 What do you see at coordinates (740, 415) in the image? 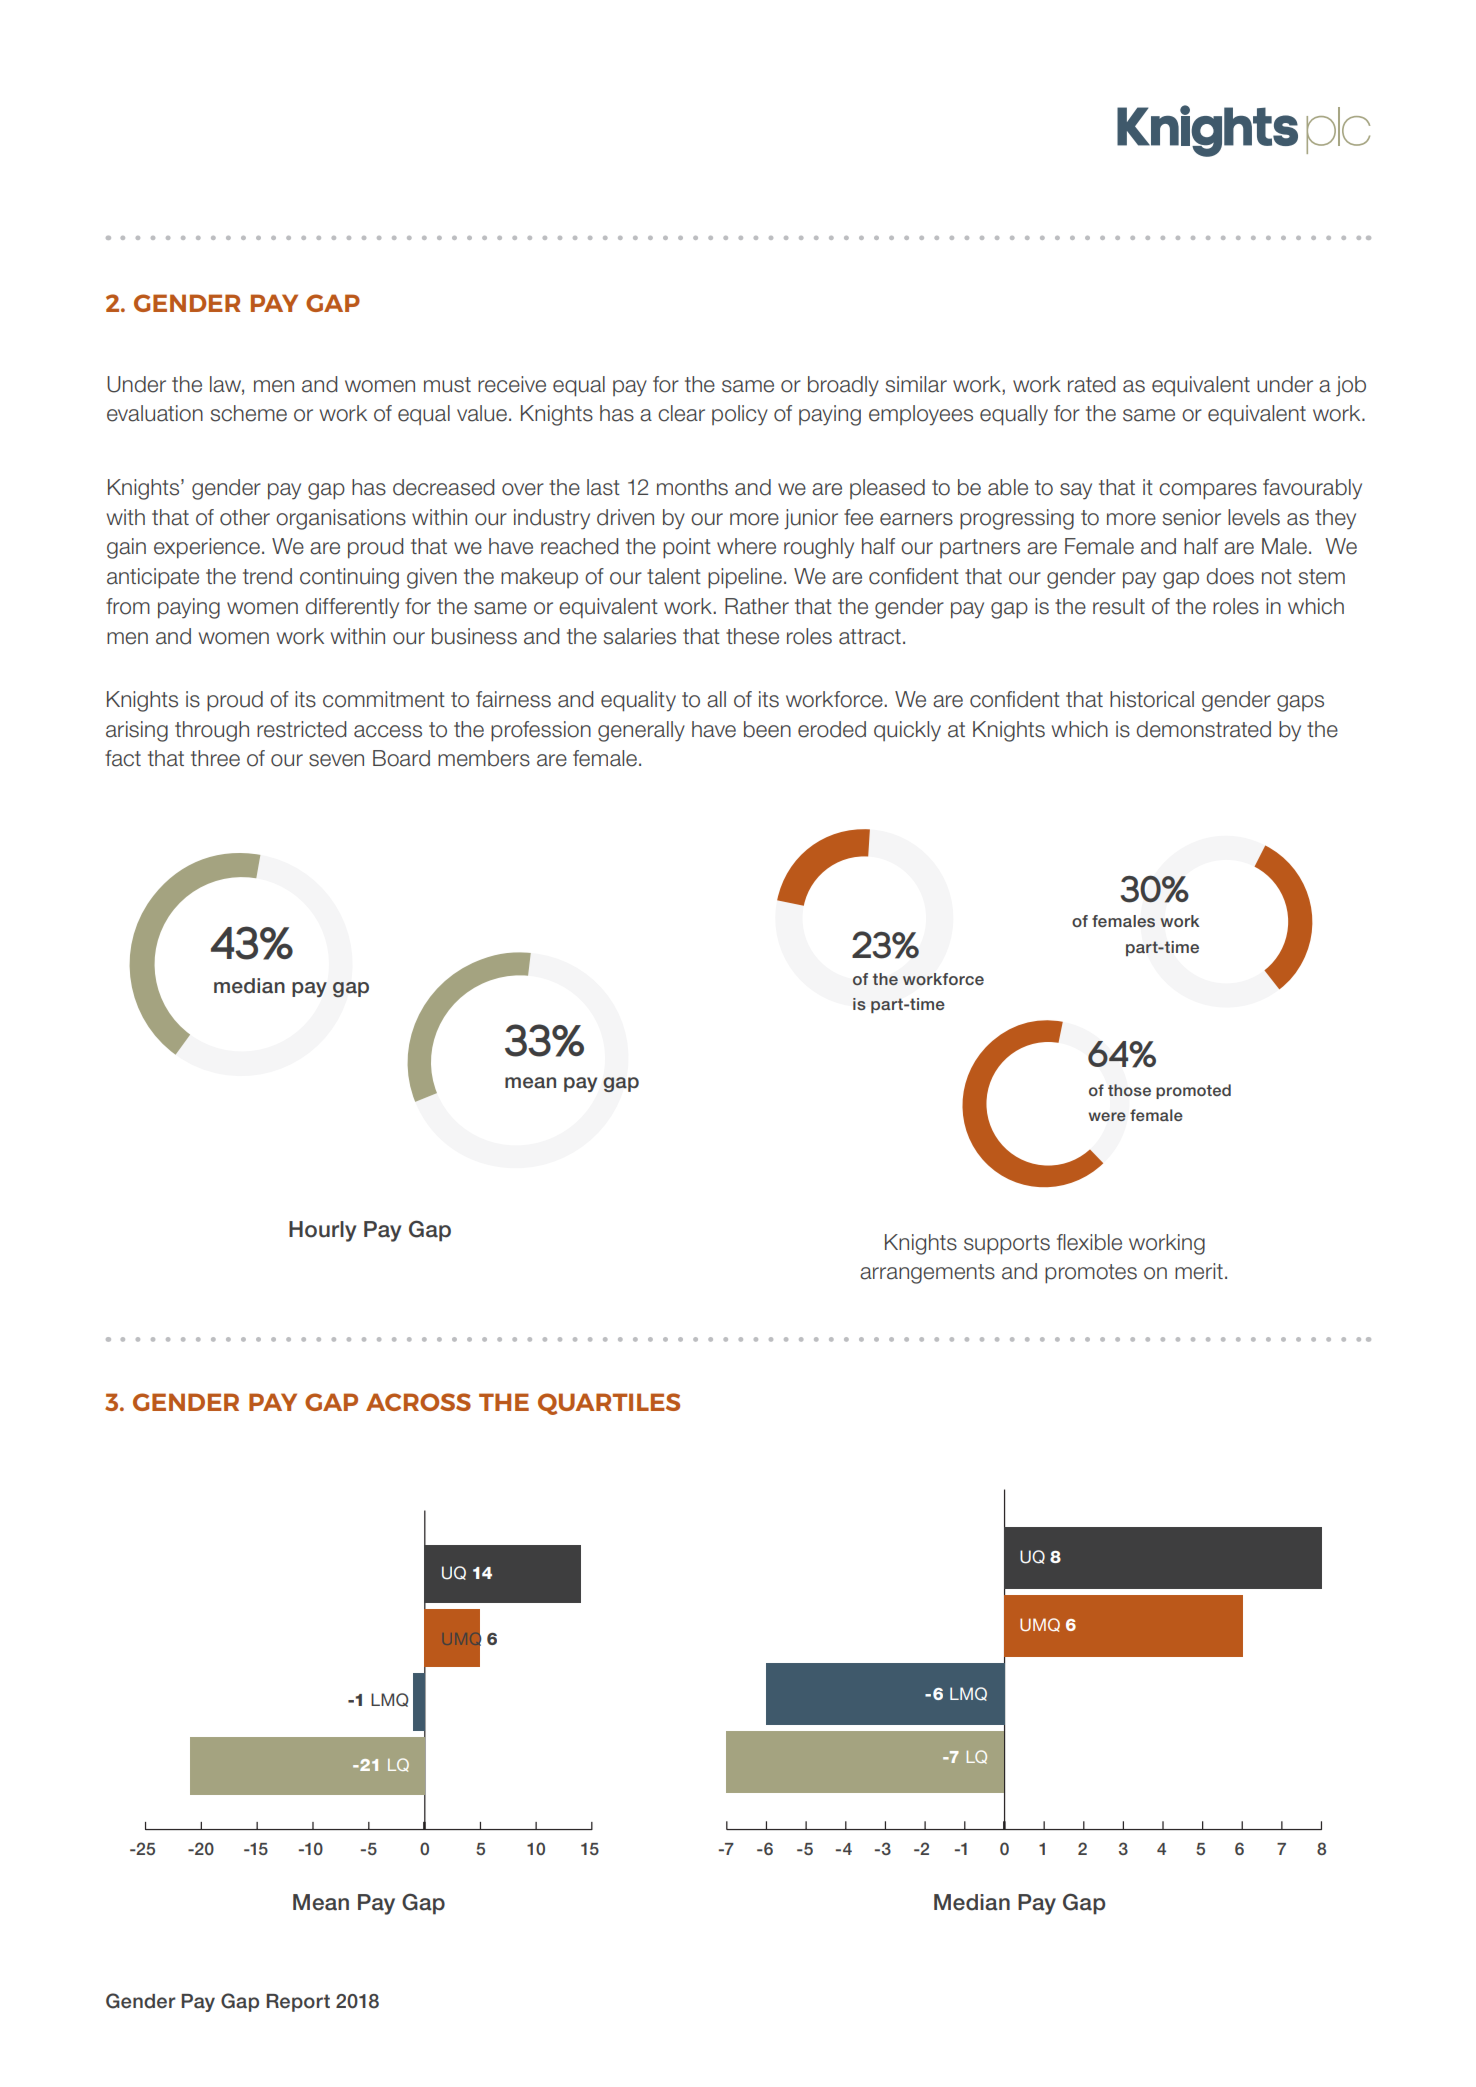
I see `policy` at bounding box center [740, 415].
